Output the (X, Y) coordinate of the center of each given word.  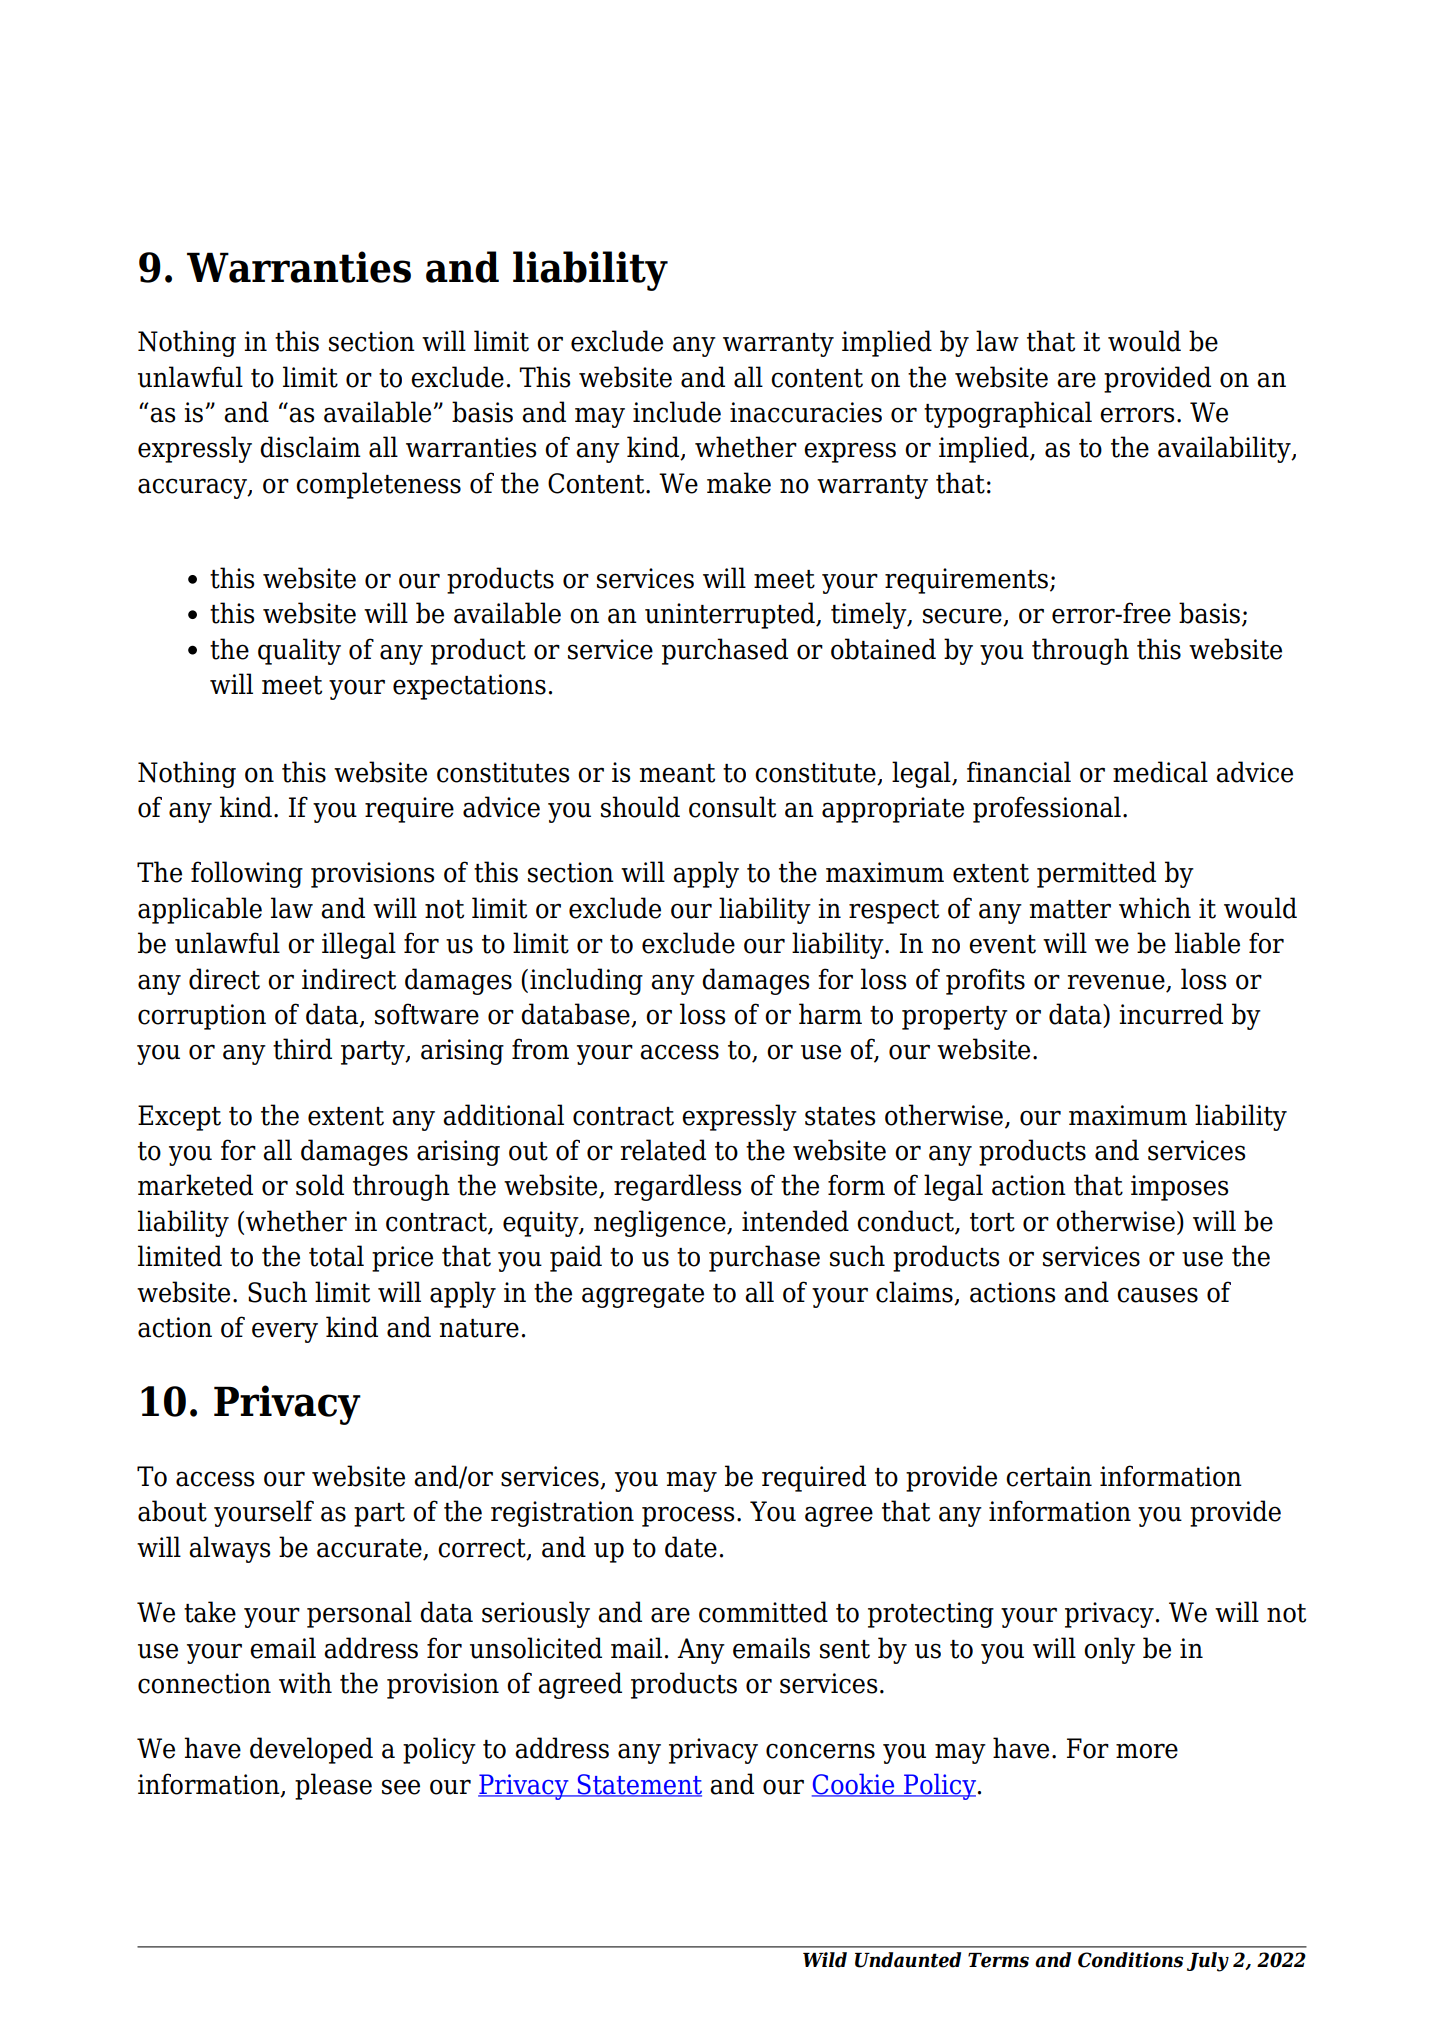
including (586, 981)
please (333, 1786)
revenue (1116, 982)
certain (1049, 1476)
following (247, 874)
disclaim (310, 447)
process (688, 1516)
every (285, 1332)
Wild (825, 1960)
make (739, 483)
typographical (1008, 414)
